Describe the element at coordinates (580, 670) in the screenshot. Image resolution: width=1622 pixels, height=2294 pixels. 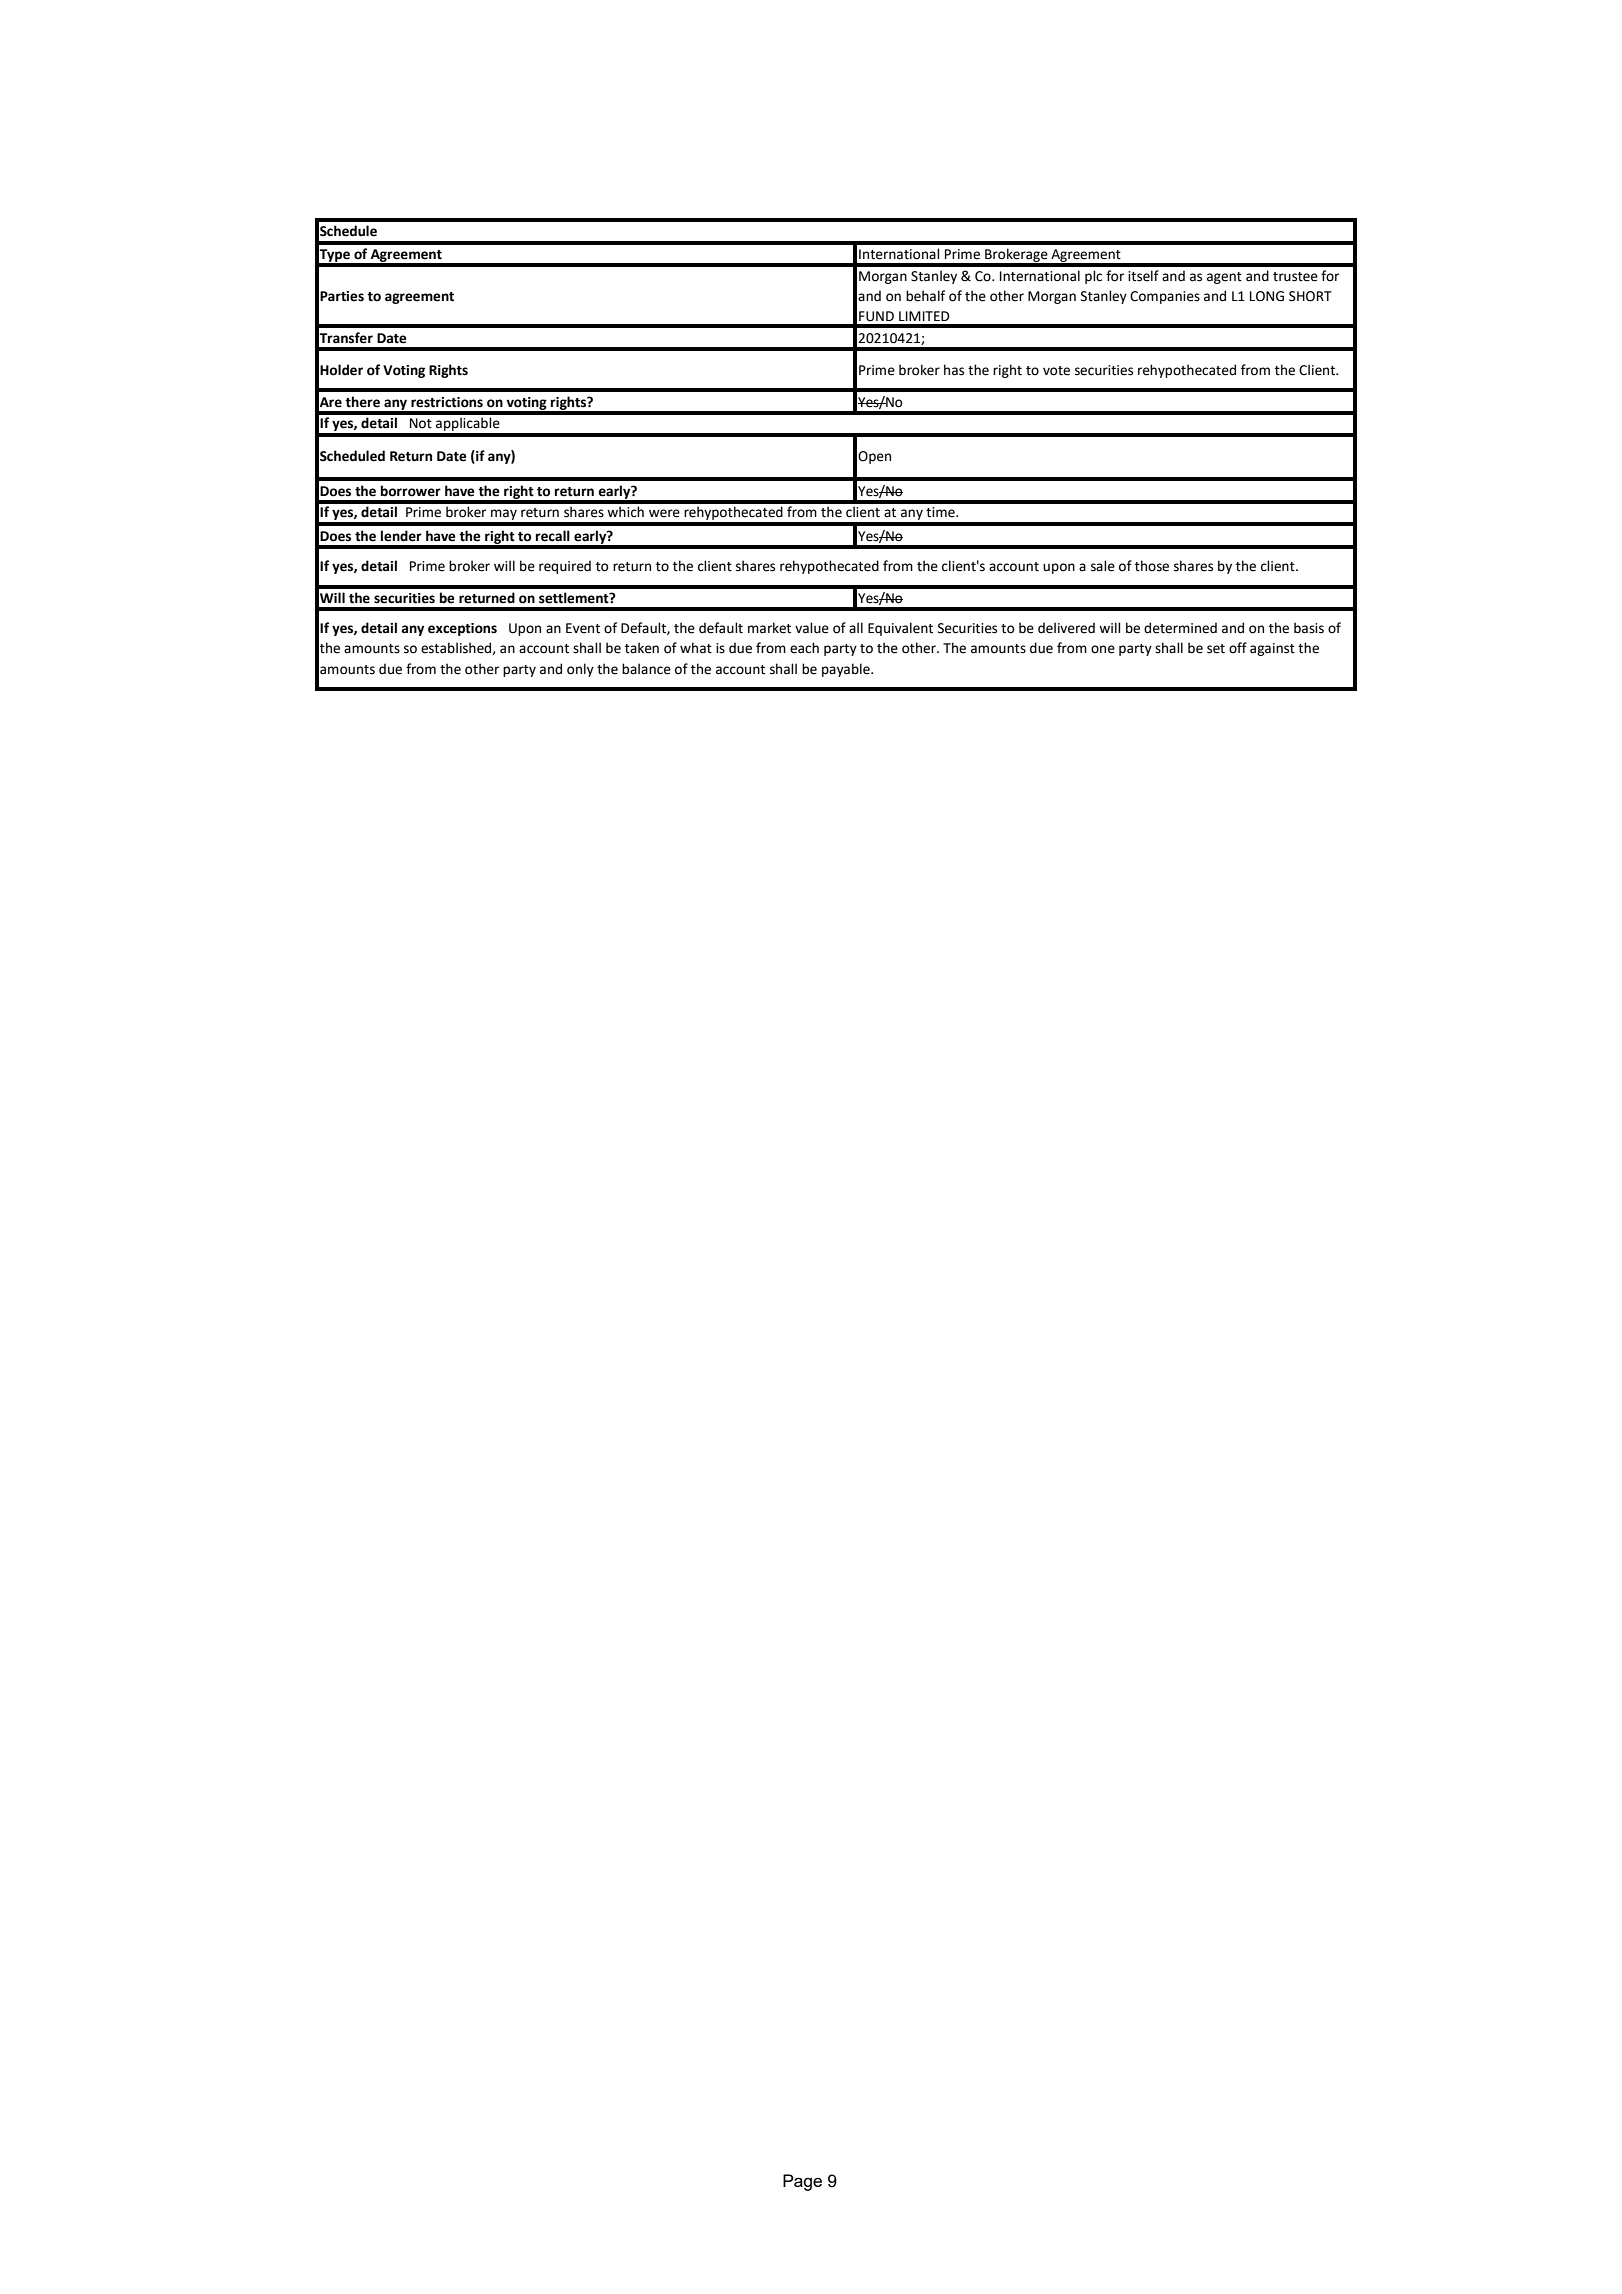
I see `only` at that location.
